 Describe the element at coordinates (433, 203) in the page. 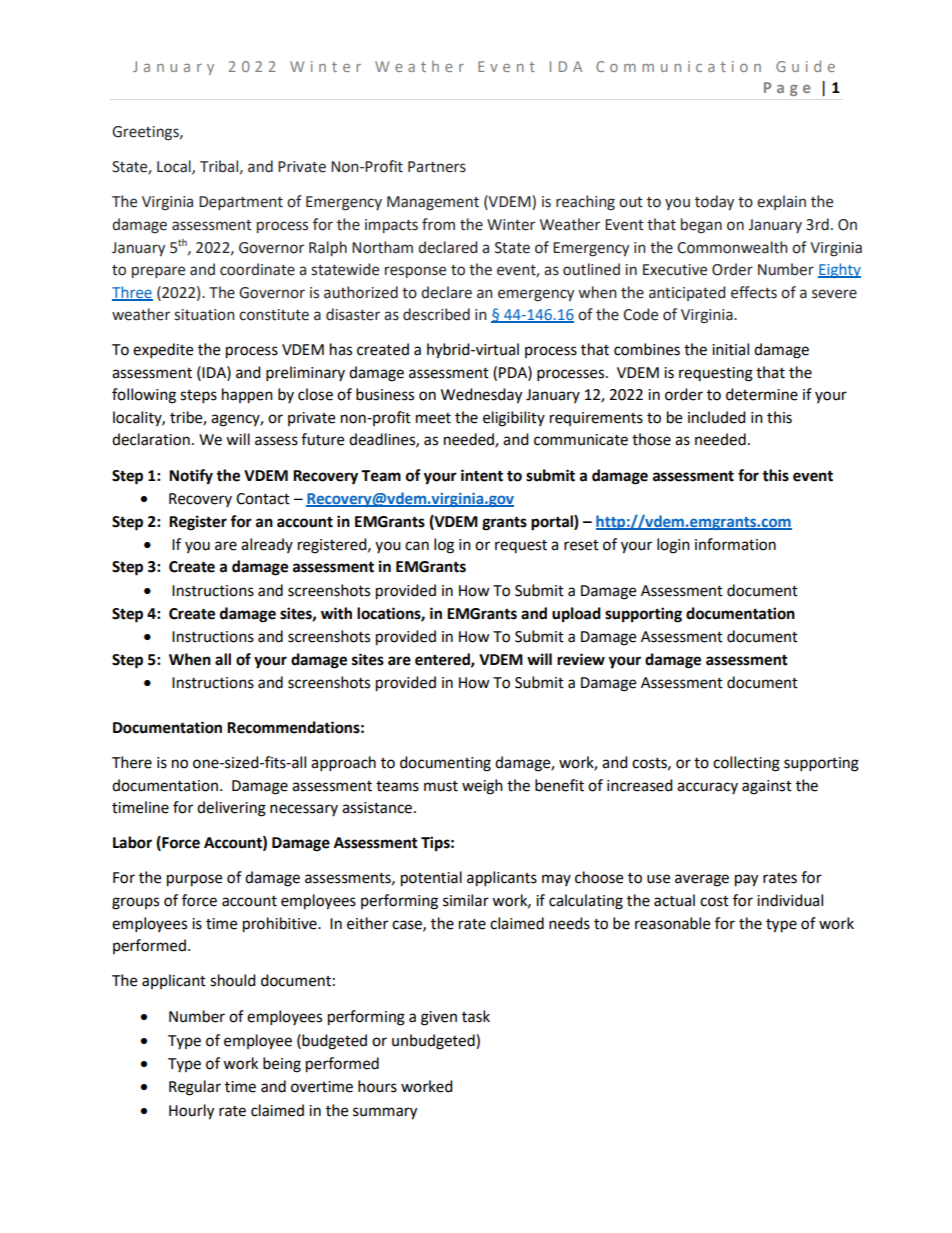

I see `Management` at that location.
